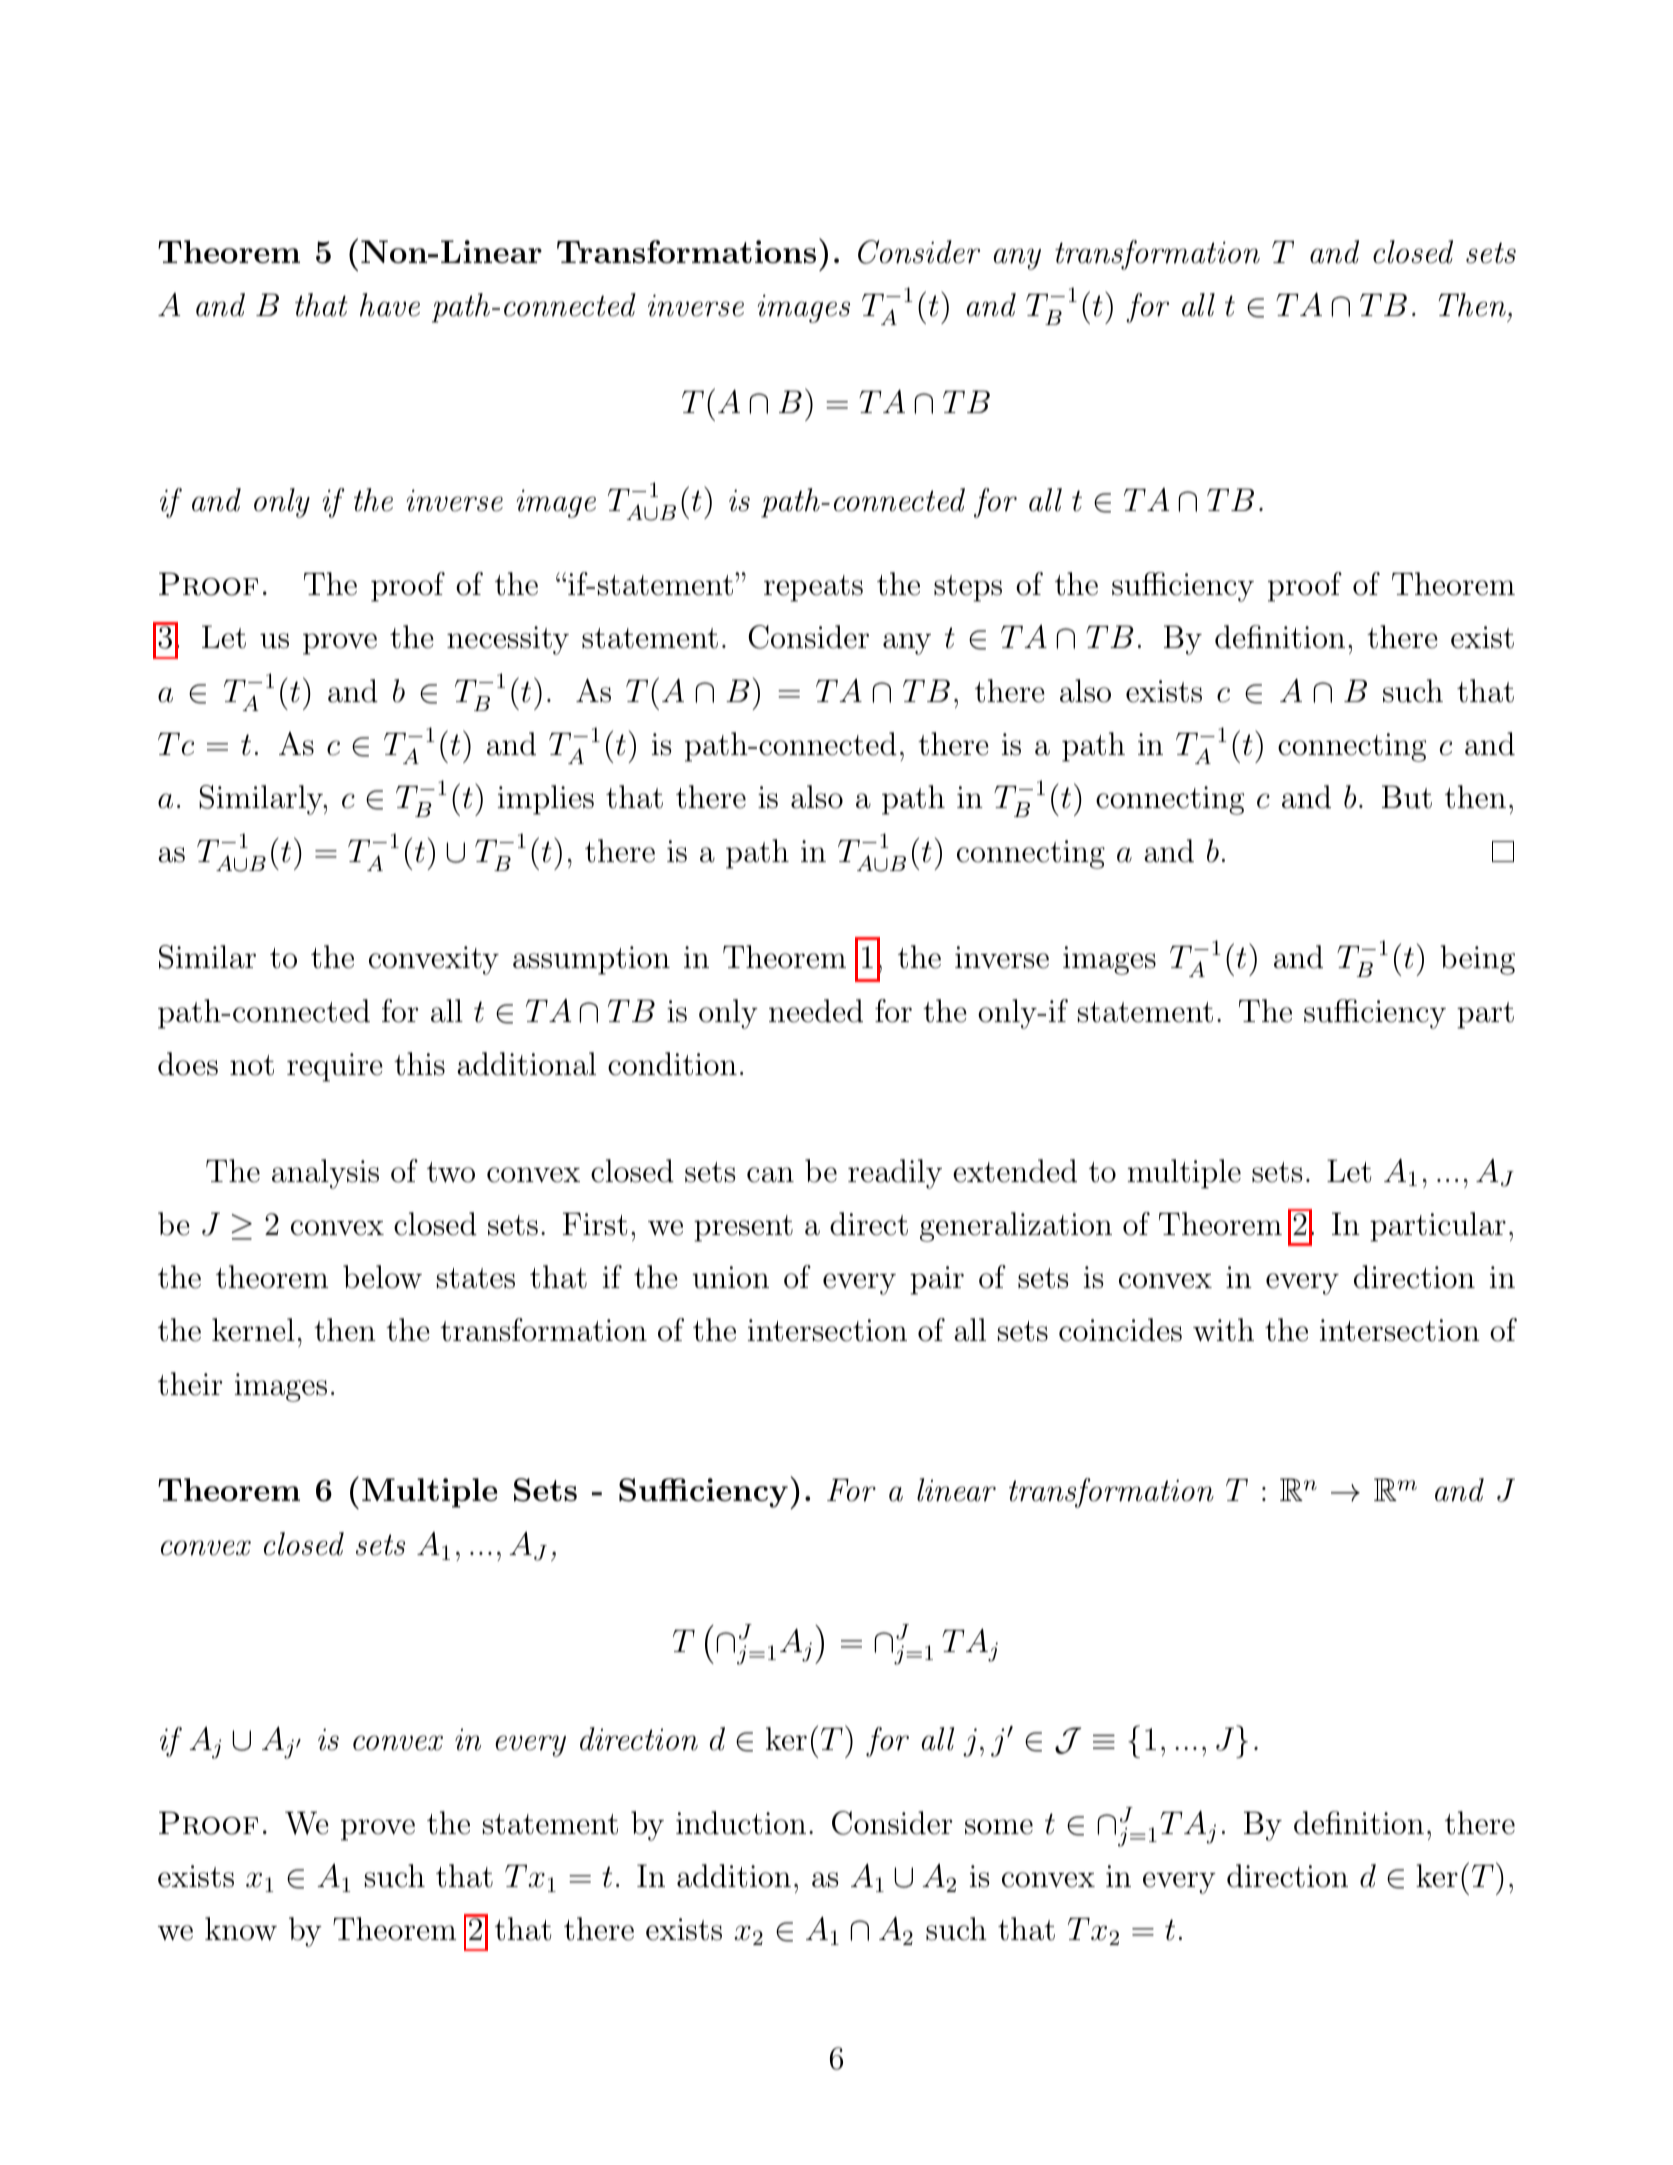 This image has height=2165, width=1673. Describe the element at coordinates (999, 1827) in the image. I see `some` at that location.
